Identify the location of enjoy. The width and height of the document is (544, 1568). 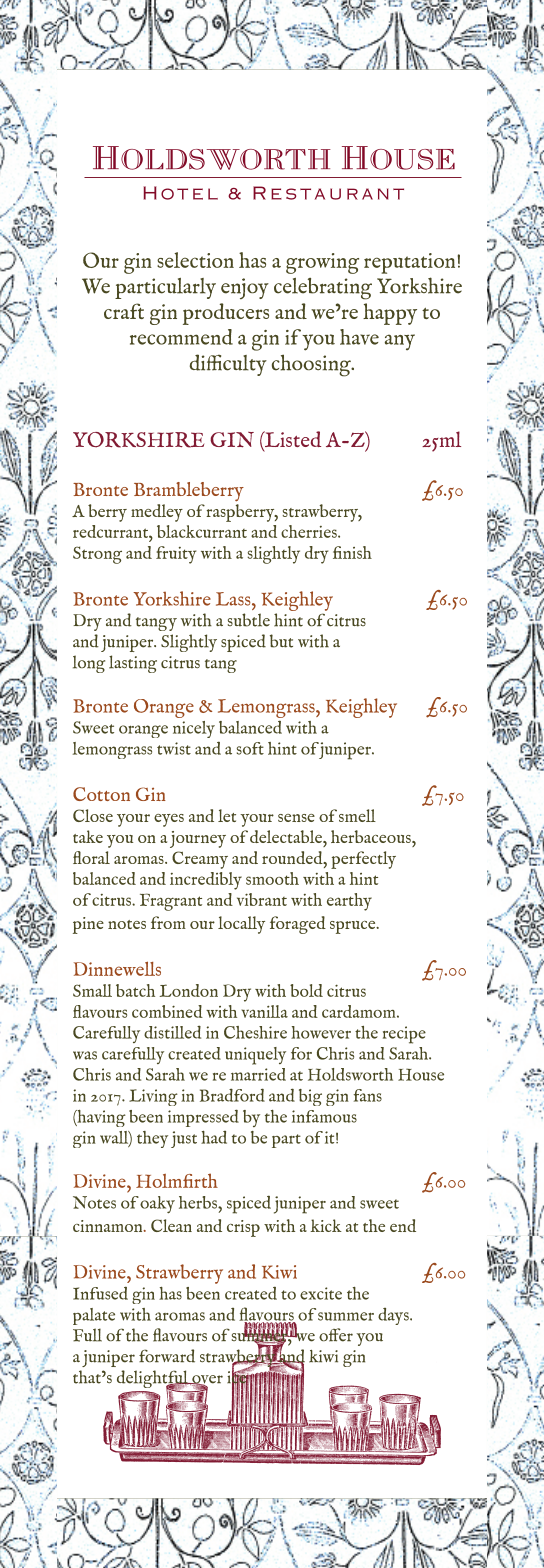
(245, 288).
